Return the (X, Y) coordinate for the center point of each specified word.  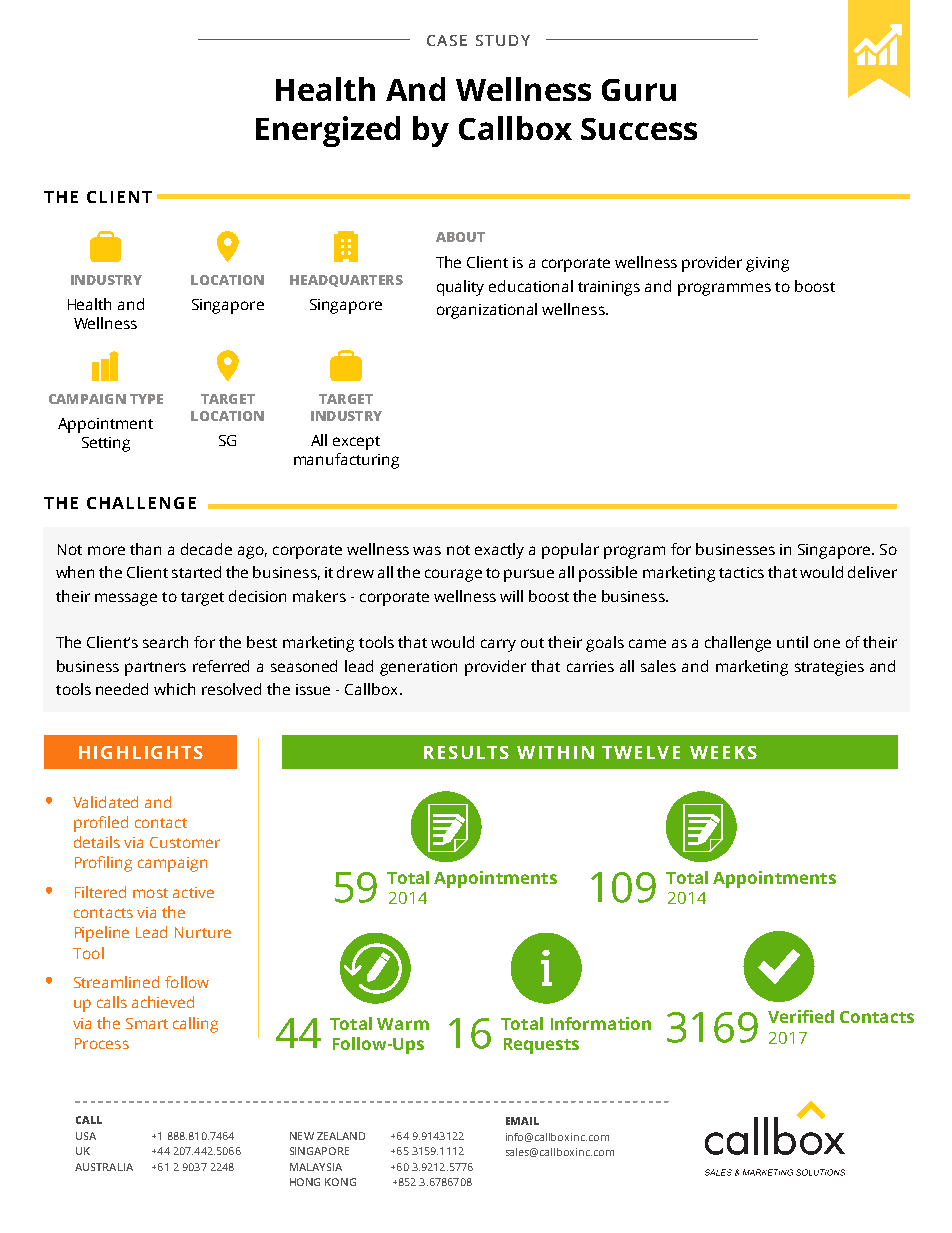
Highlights (141, 752)
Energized (328, 131)
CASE (447, 40)
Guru (639, 90)
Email (522, 1121)
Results (466, 752)
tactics (741, 572)
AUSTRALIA (104, 1167)
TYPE (146, 399)
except (356, 443)
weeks (723, 752)
